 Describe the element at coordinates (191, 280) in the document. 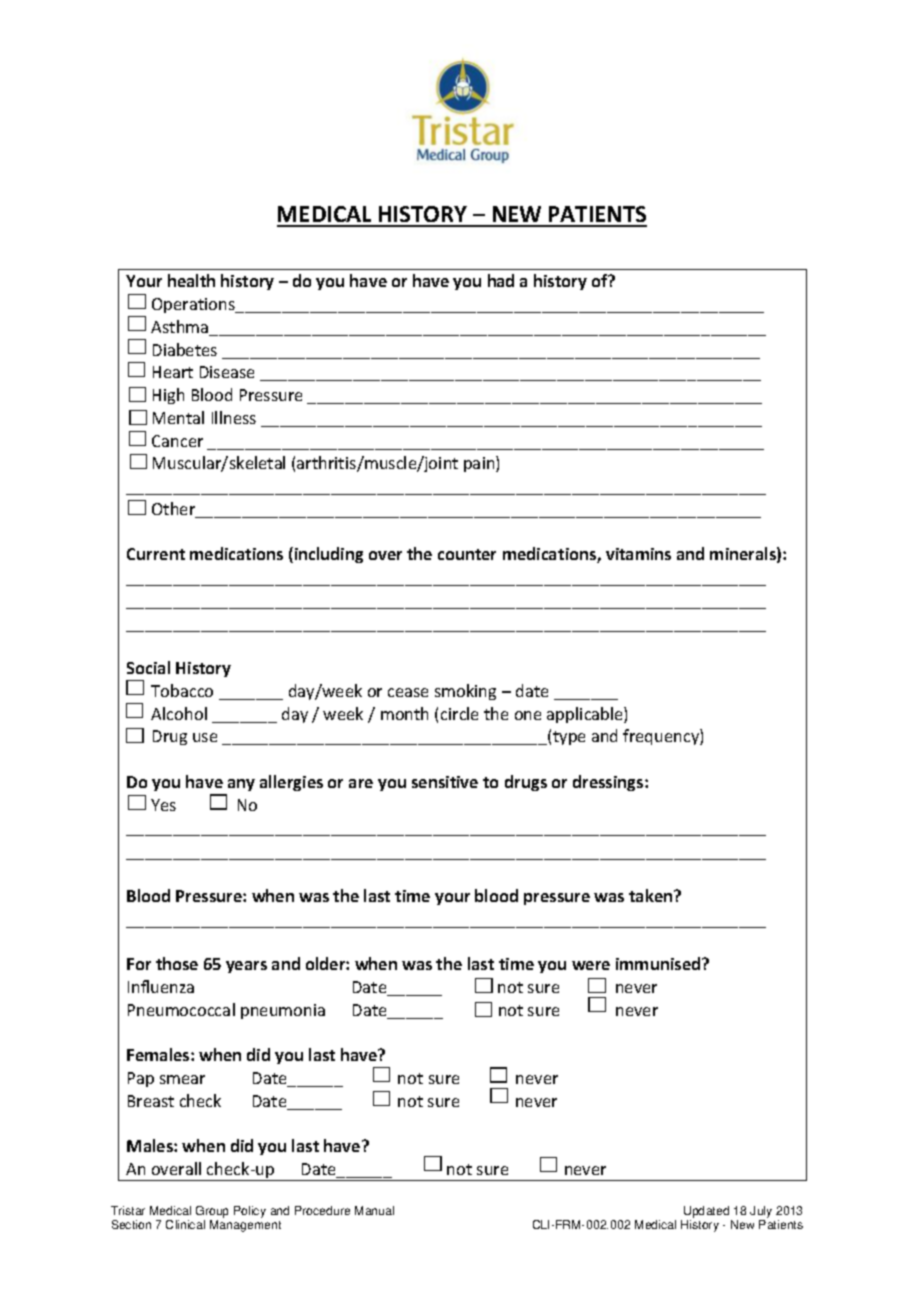

I see `health` at that location.
